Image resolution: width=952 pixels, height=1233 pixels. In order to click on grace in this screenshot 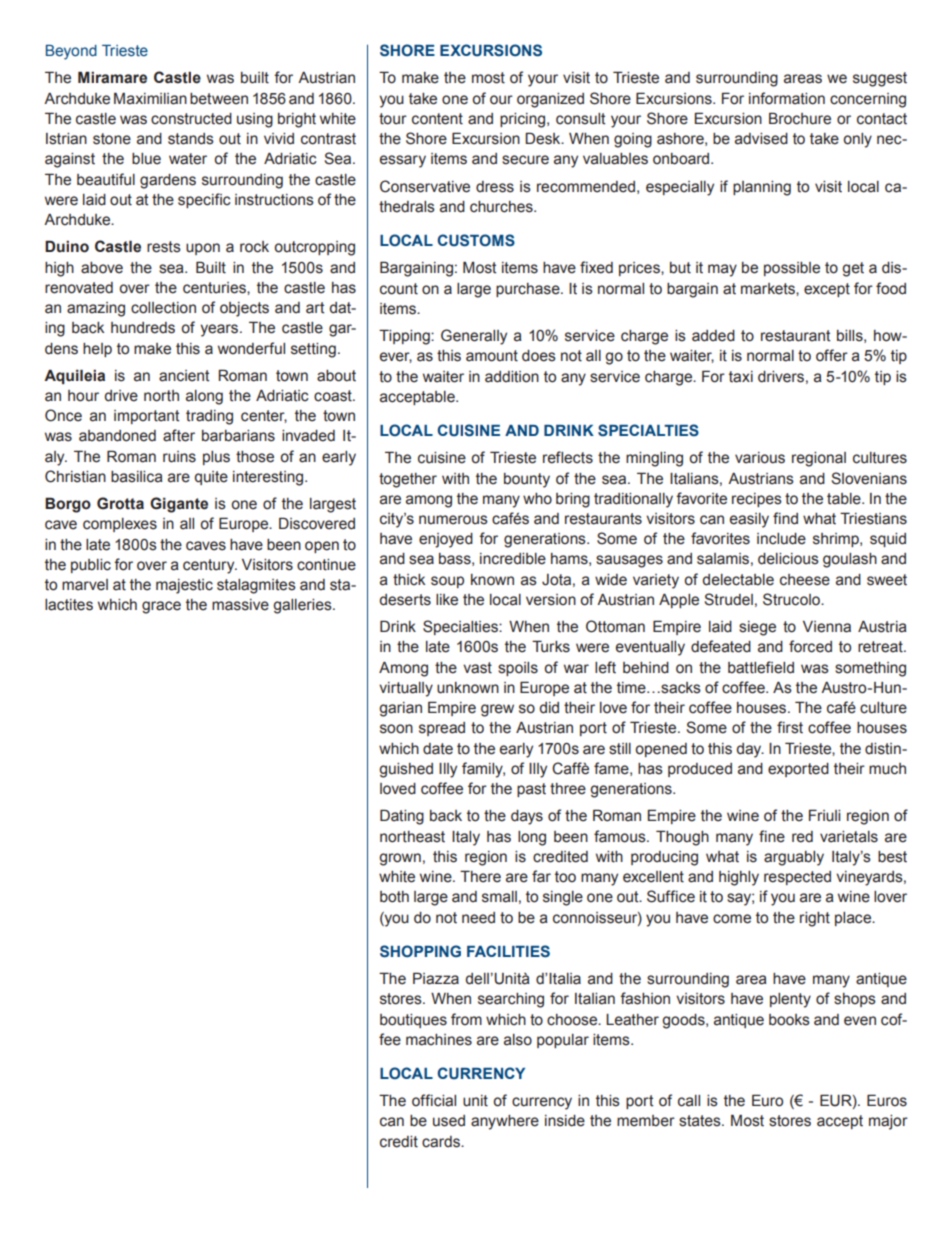, I will do `click(161, 607)`.
